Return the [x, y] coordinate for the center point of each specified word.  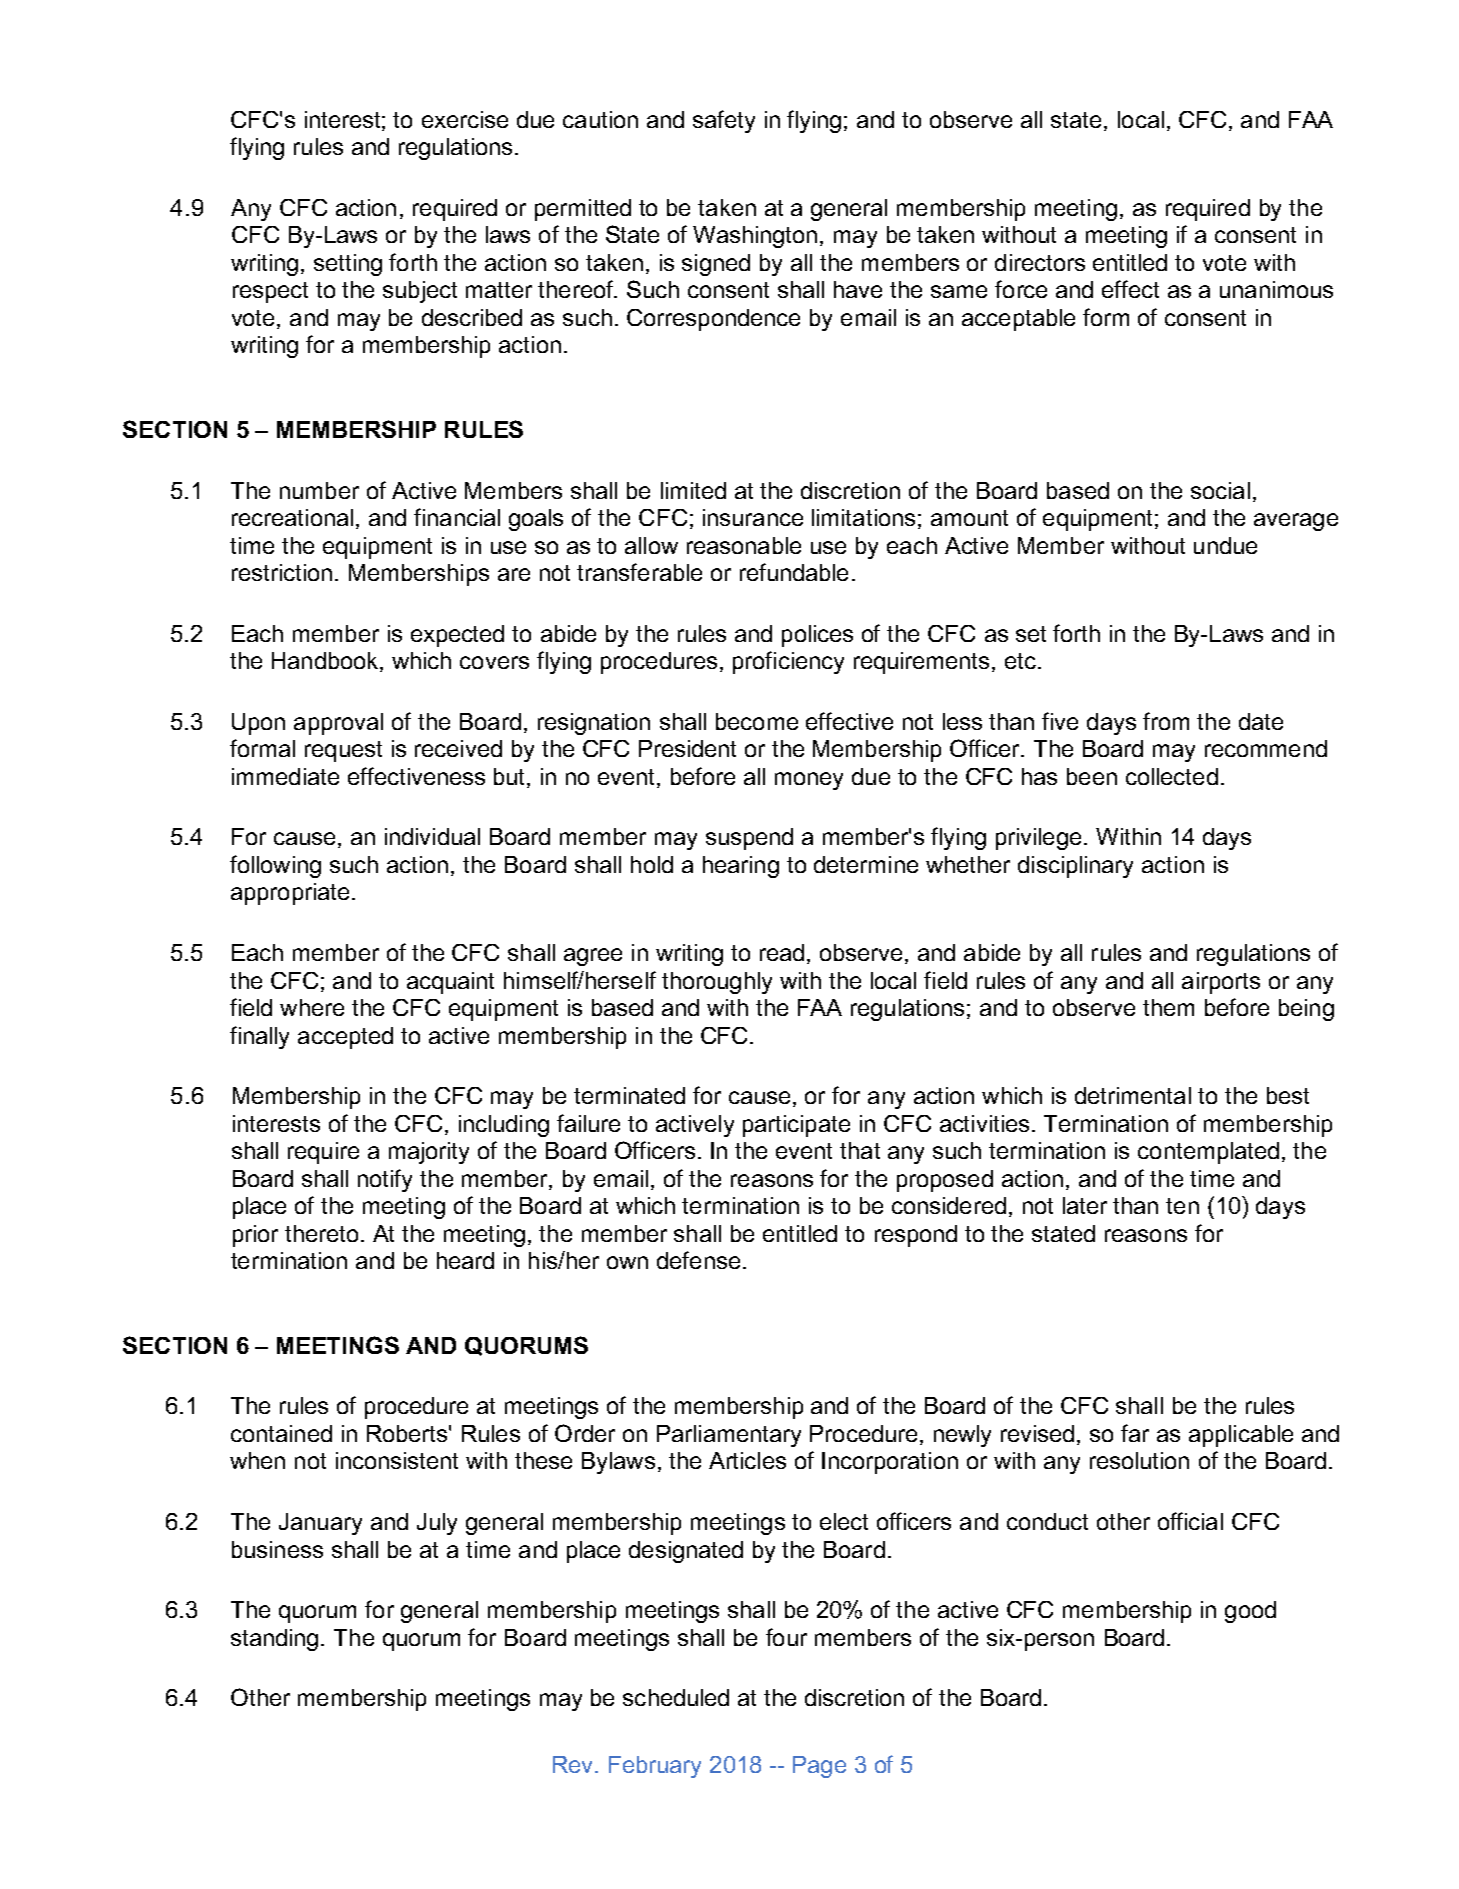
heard [465, 1260]
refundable [794, 572]
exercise [465, 119]
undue [1225, 545]
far [1135, 1433]
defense [698, 1260]
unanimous [1276, 289]
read [782, 952]
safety [724, 121]
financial [457, 517]
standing [274, 1640]
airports [1221, 983]
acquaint [450, 983]
